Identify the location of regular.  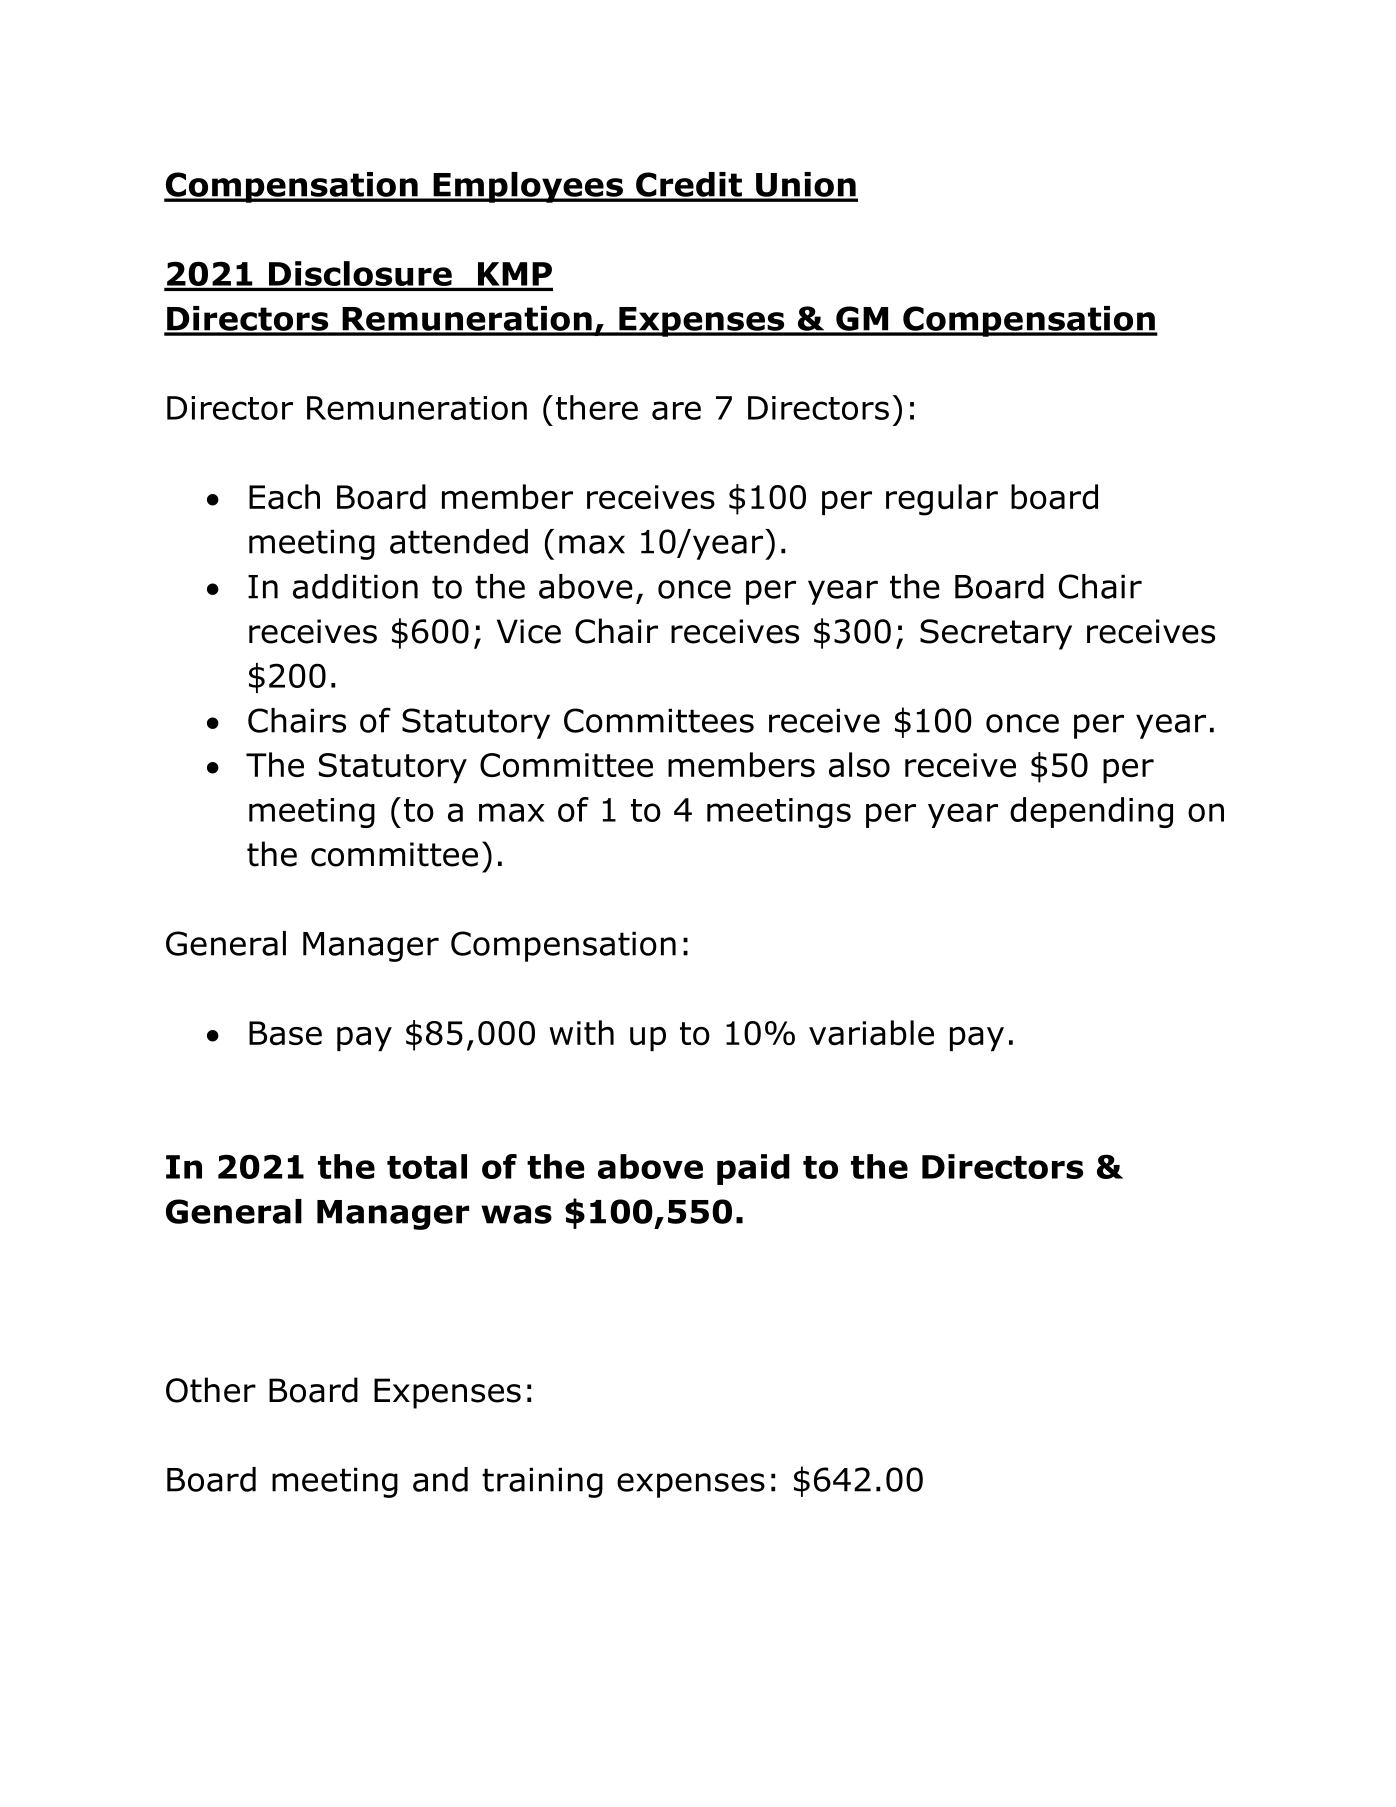
(942, 500).
